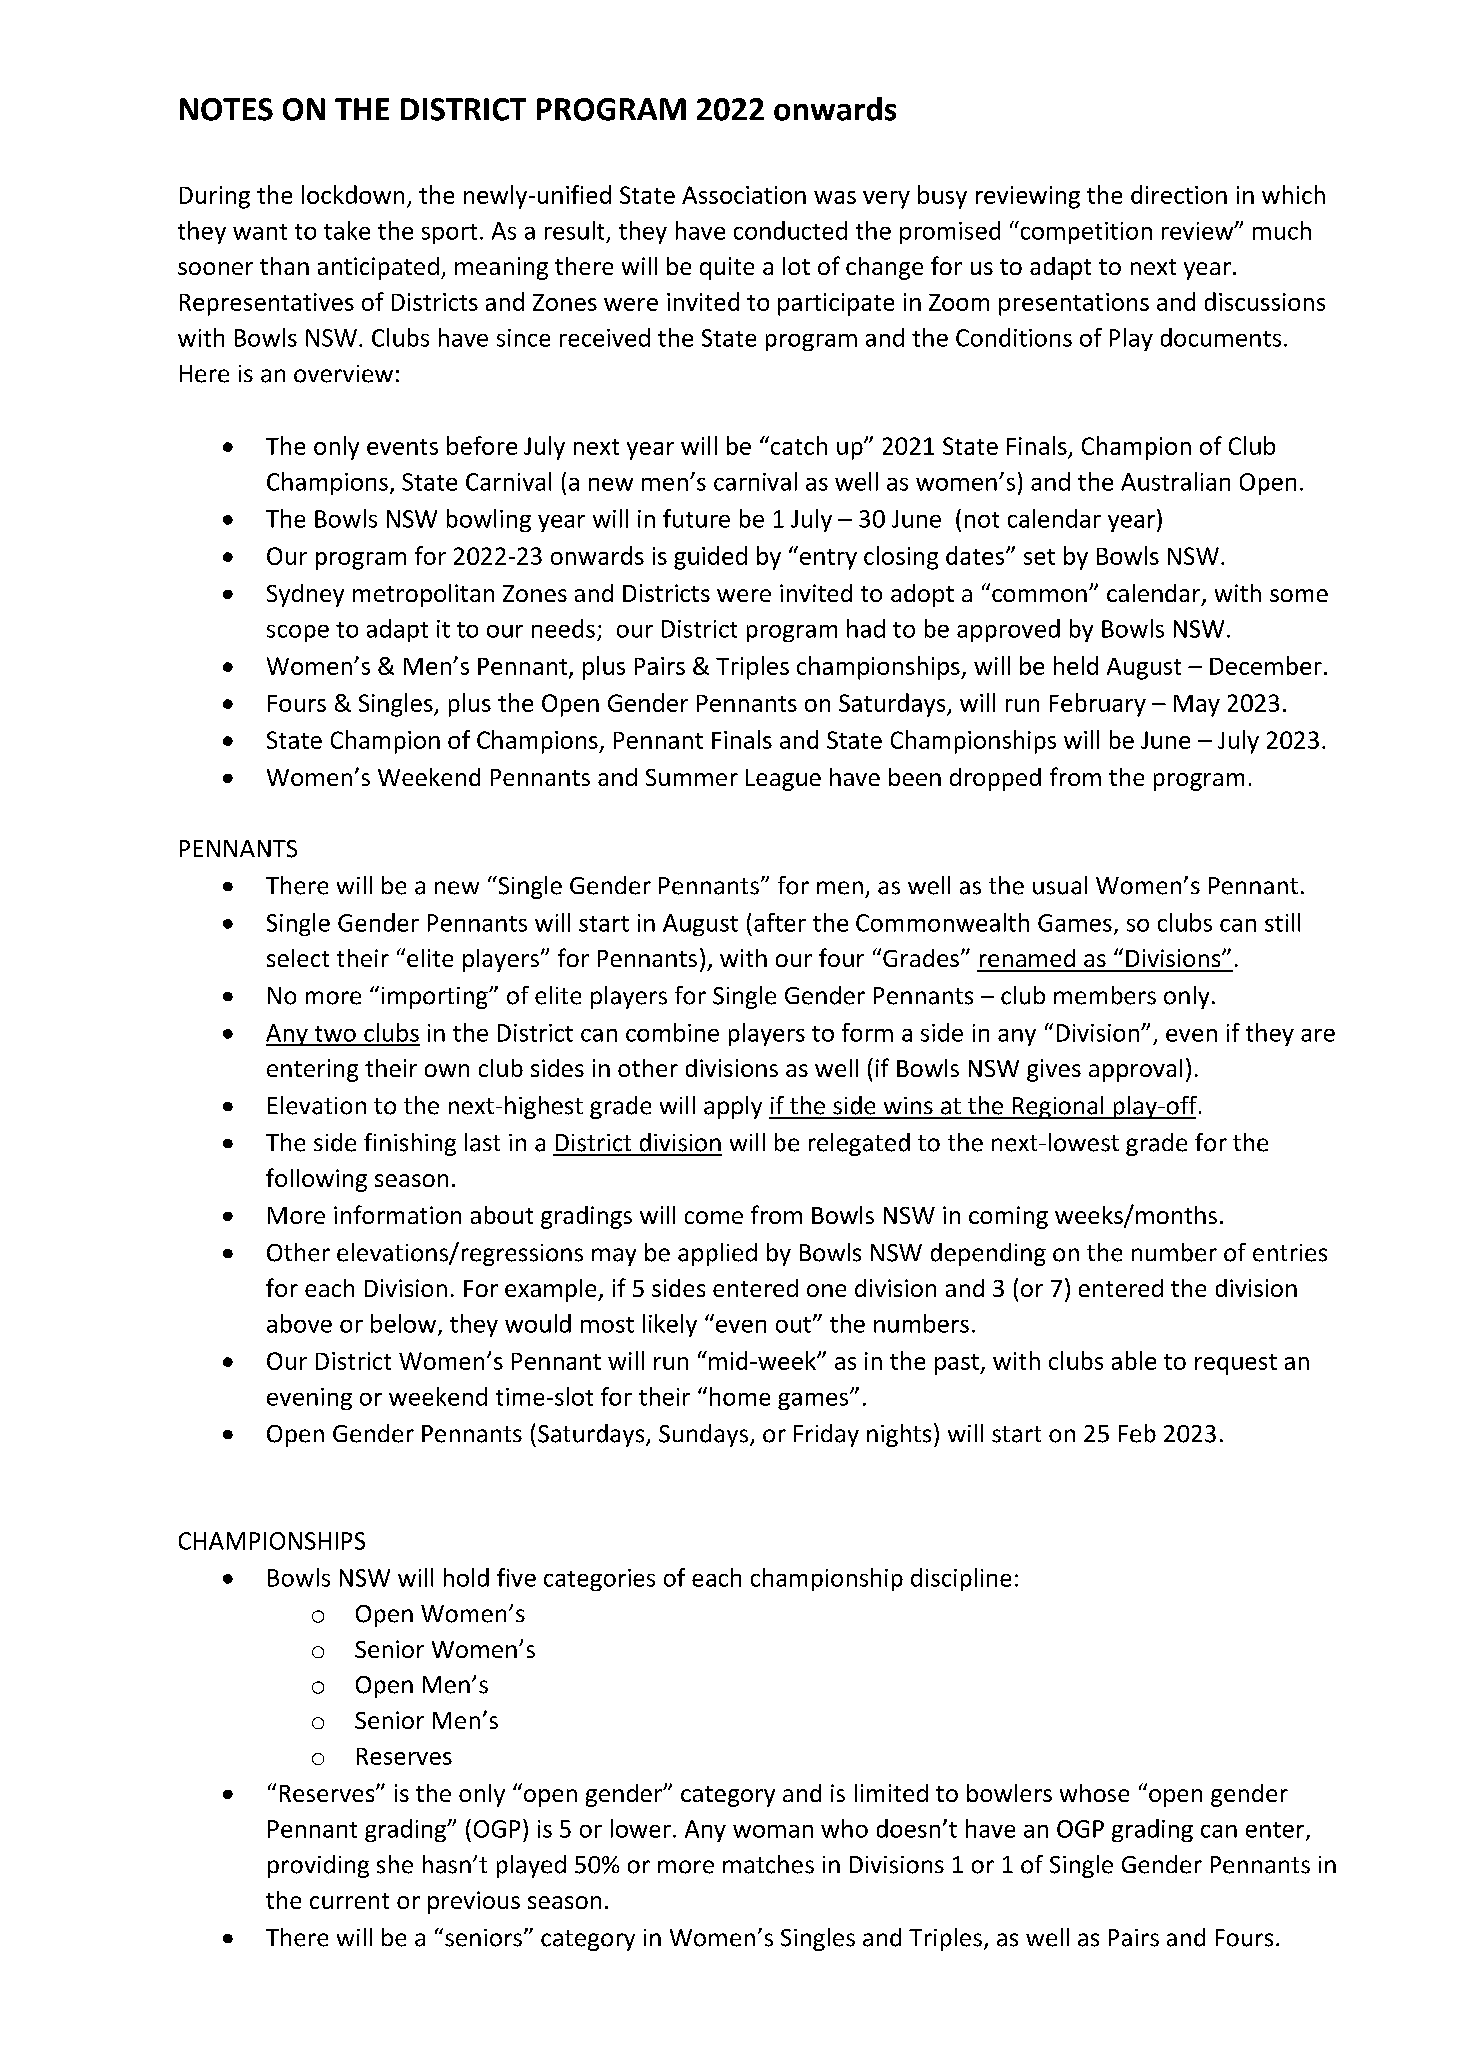 This document has width=1465, height=2072. I want to click on guided, so click(710, 558).
